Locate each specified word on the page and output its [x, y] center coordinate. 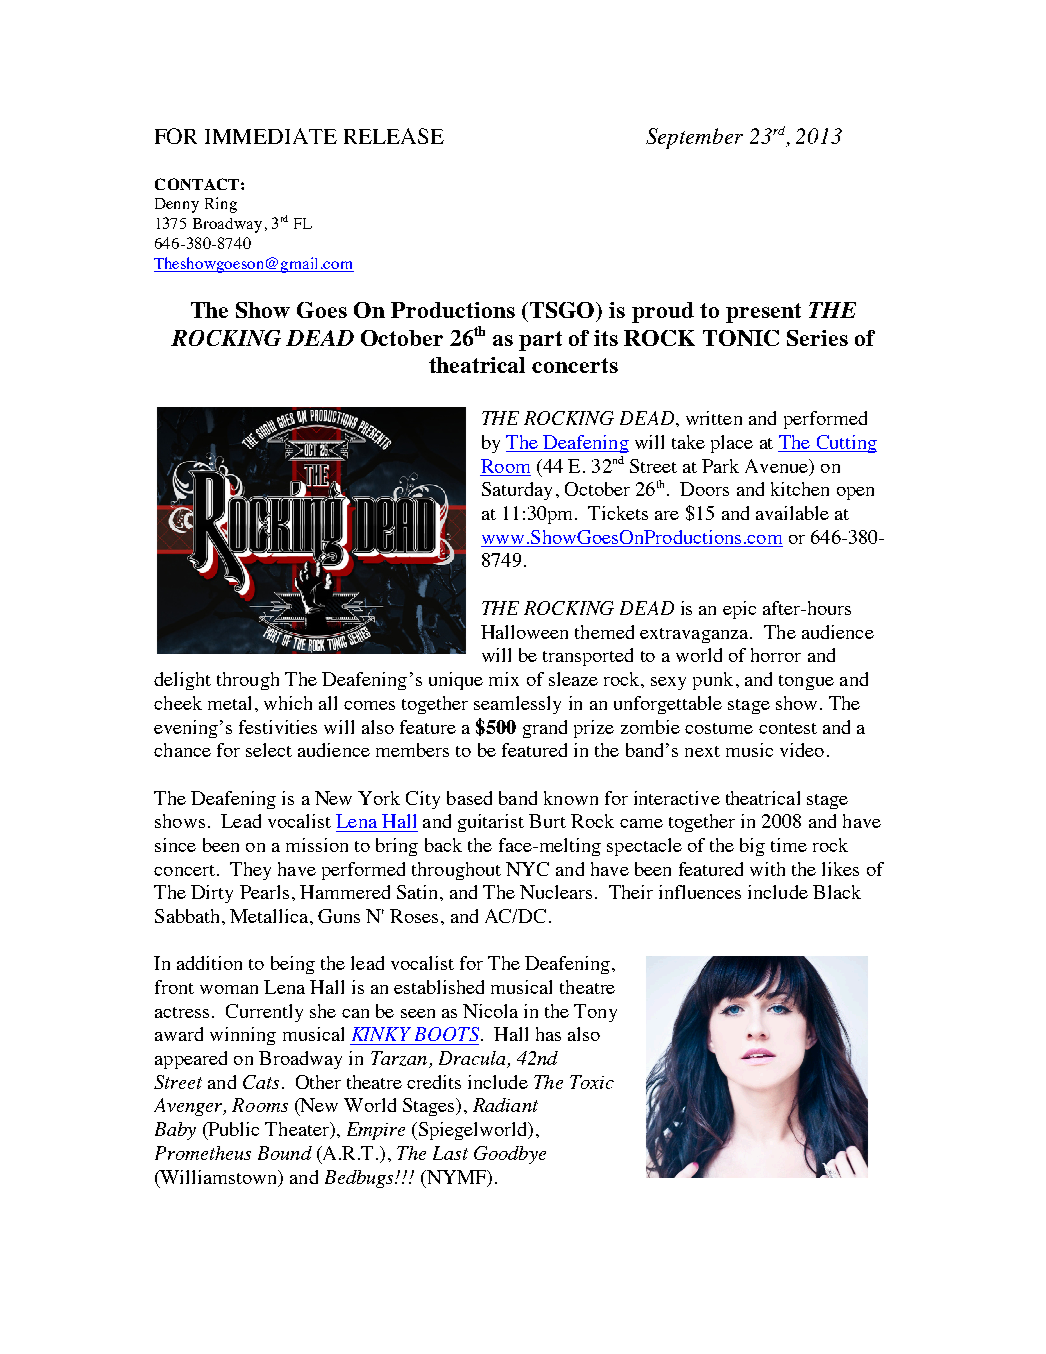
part [540, 341]
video [802, 750]
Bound [285, 1153]
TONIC [741, 338]
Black [837, 892]
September [694, 138]
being [293, 965]
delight [182, 681]
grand [545, 729]
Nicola [490, 1011]
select [269, 750]
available [792, 513]
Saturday [517, 491]
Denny [177, 205]
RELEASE [394, 136]
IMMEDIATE [271, 136]
